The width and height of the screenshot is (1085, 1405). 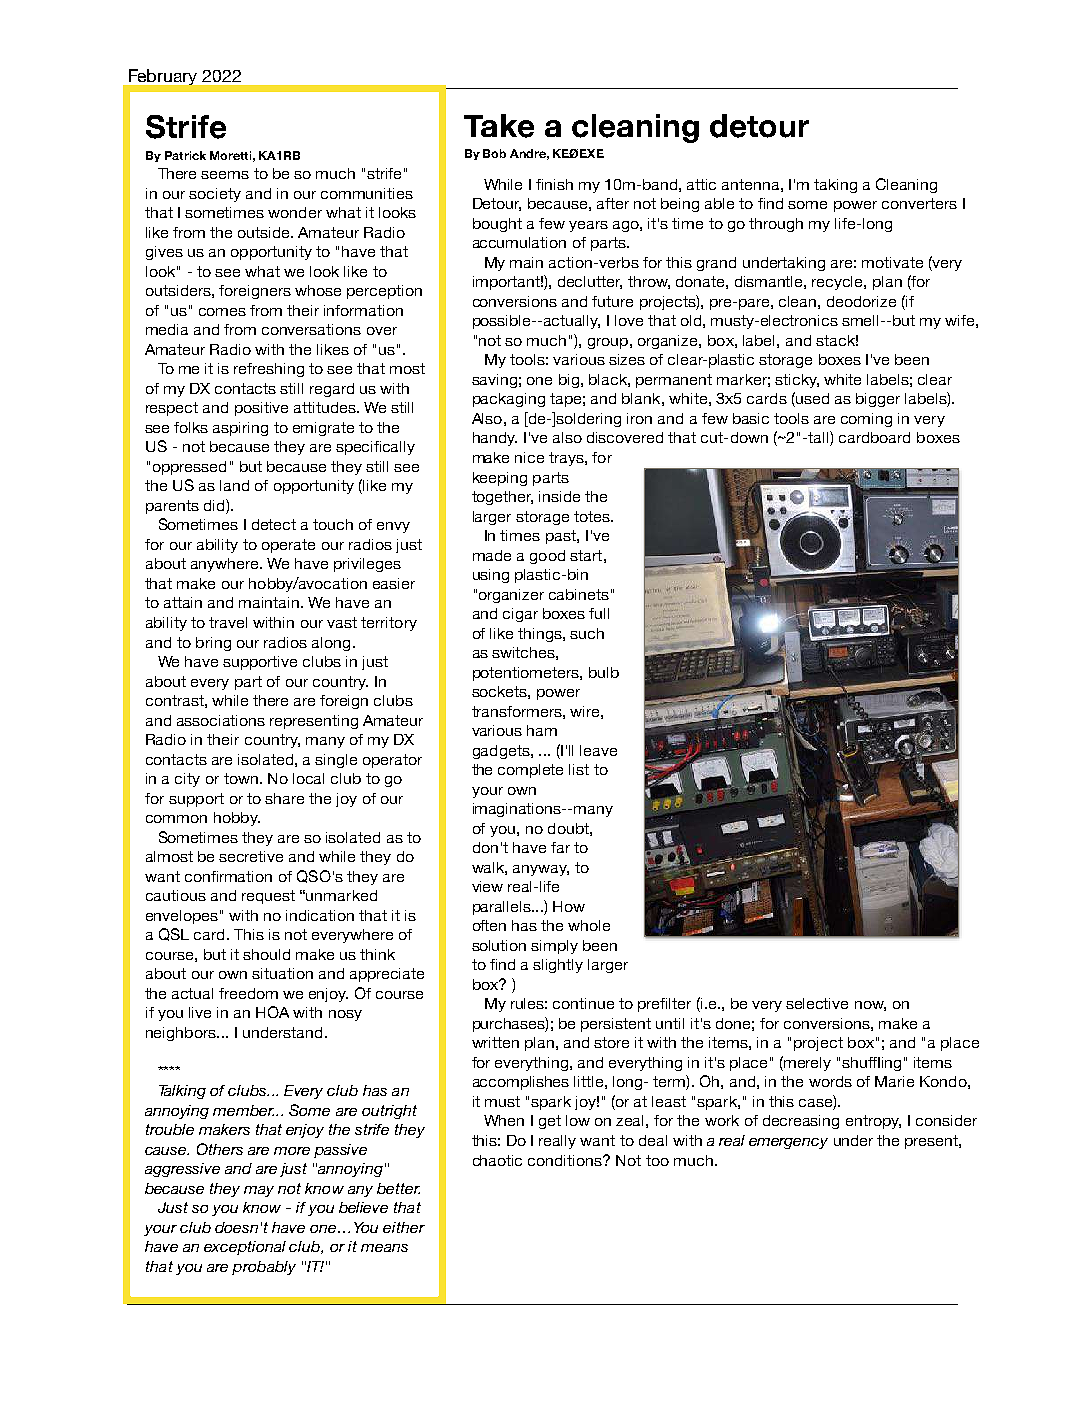 I want to click on bigger, so click(x=878, y=400).
